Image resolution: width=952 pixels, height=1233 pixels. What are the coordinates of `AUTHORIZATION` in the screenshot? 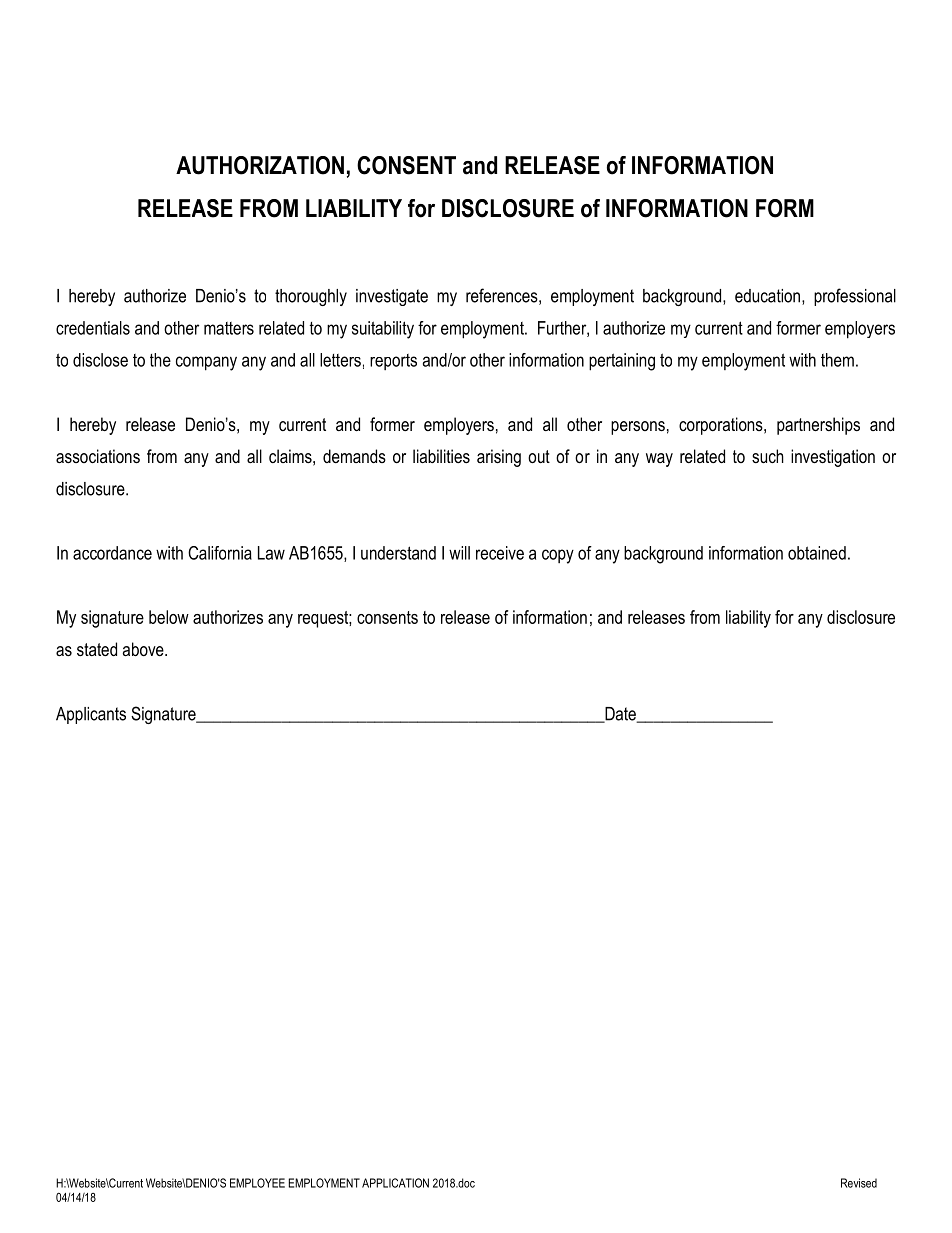 It's located at (260, 165).
